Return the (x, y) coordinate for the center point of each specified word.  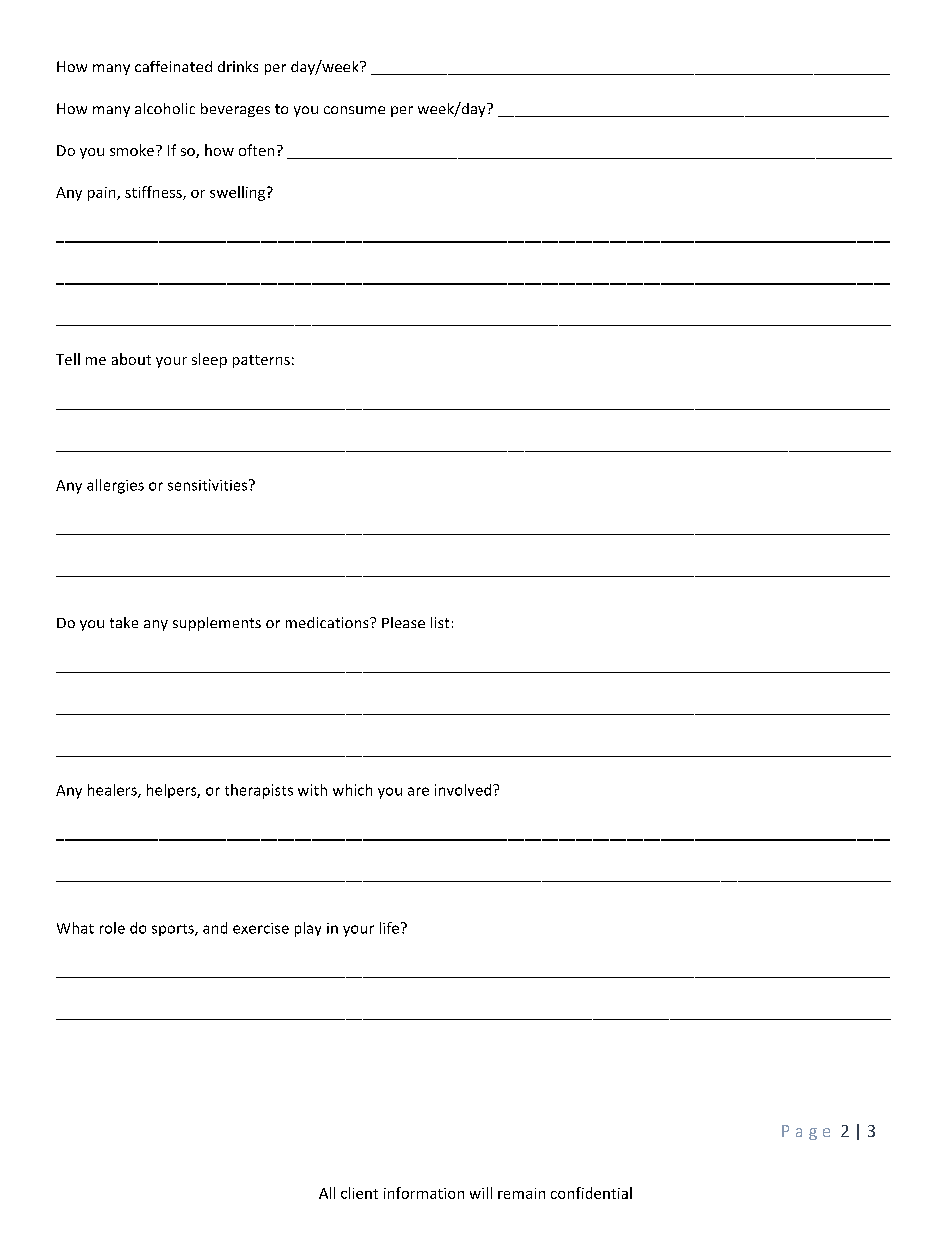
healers (113, 791)
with (312, 790)
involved (464, 790)
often (256, 150)
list (440, 622)
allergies (115, 486)
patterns (261, 361)
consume (354, 110)
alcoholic (165, 108)
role (112, 928)
